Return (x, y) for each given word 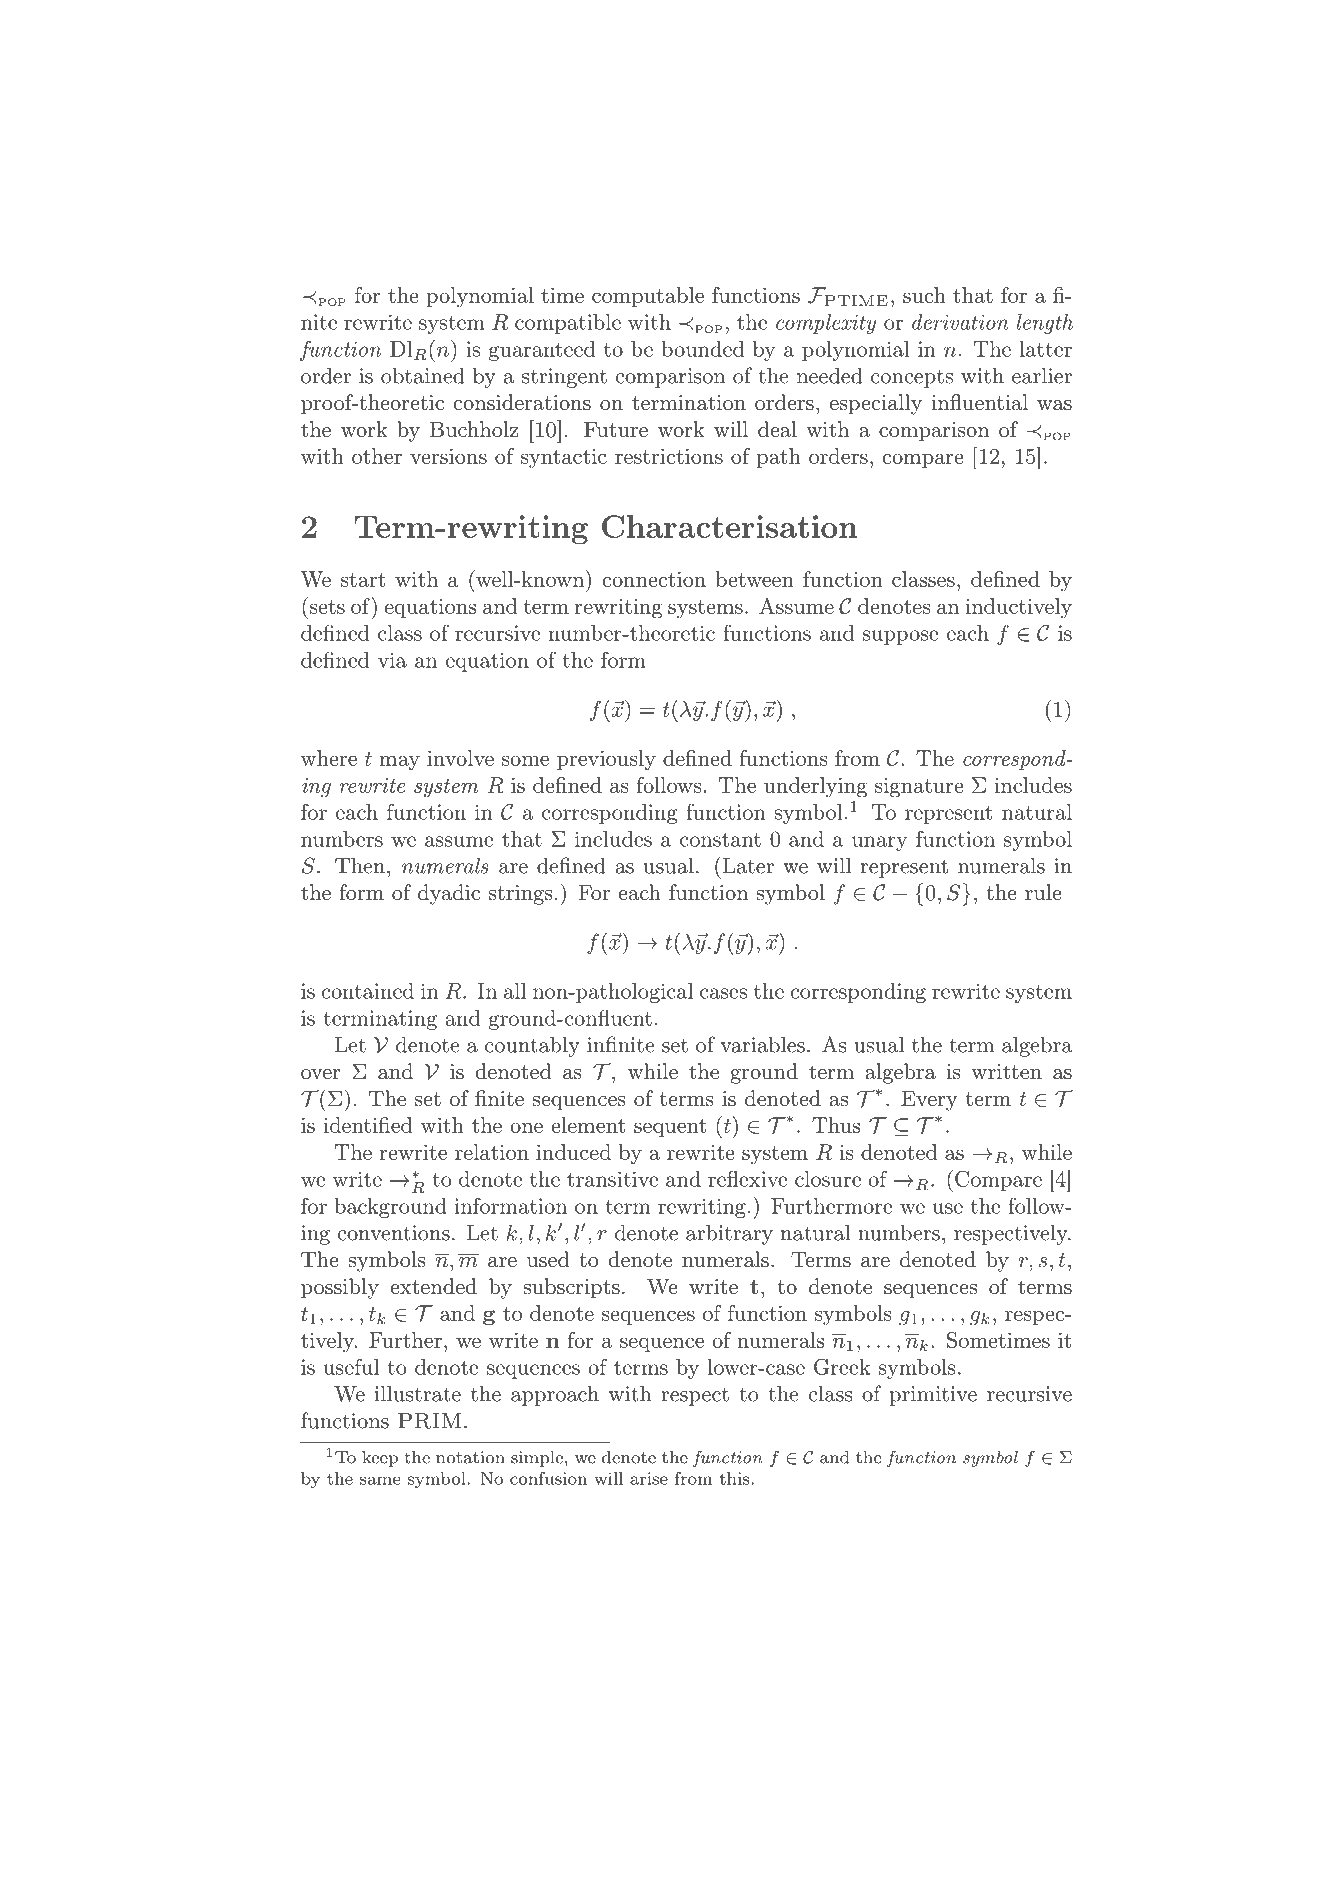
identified (368, 1125)
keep (380, 1459)
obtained (423, 375)
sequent (670, 1128)
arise (649, 1478)
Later (747, 865)
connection (654, 579)
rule (1043, 892)
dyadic (449, 894)
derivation (960, 322)
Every (929, 1100)
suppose (901, 637)
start (363, 580)
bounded (702, 349)
